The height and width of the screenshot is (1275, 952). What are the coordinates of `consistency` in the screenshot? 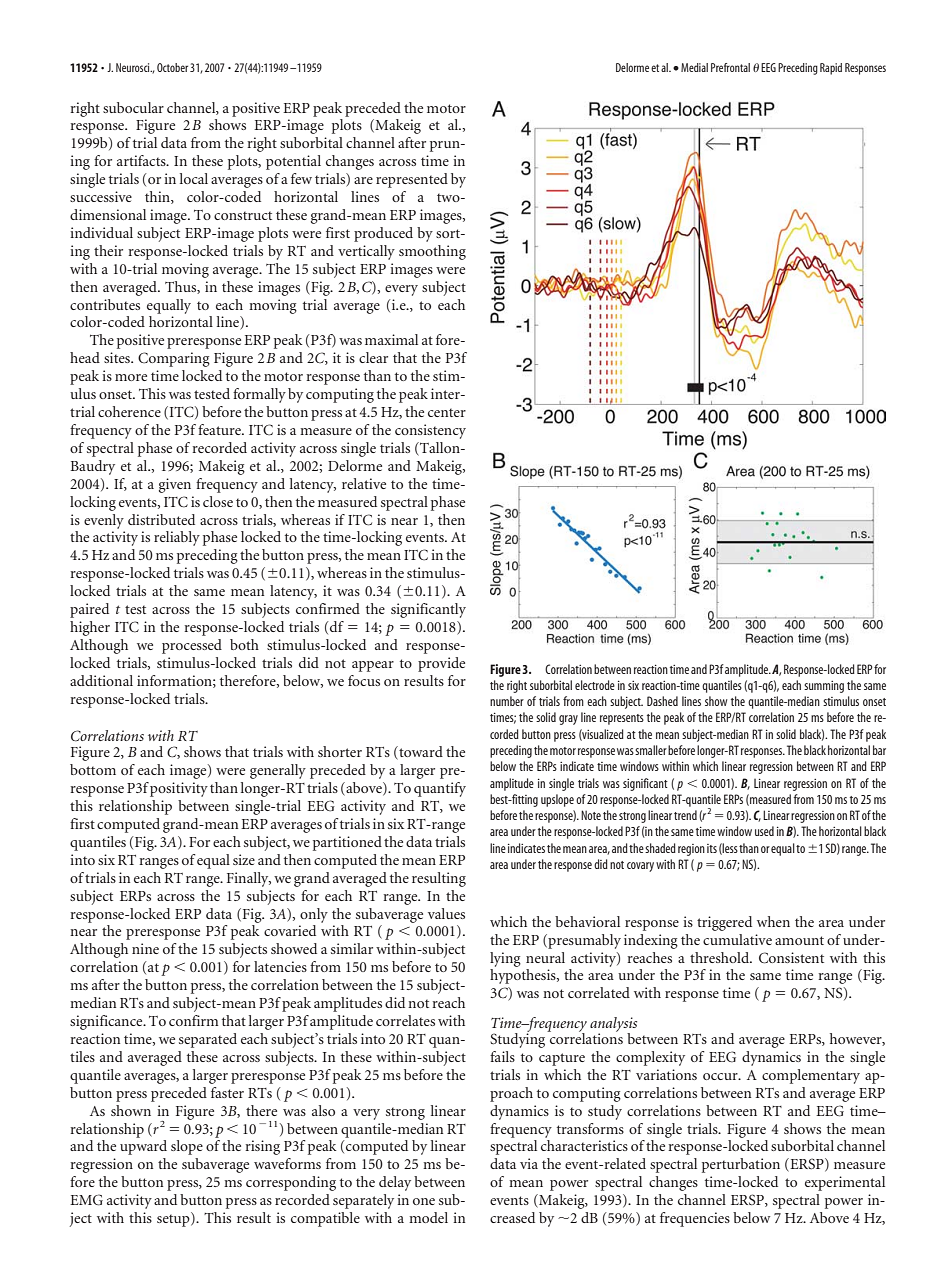 It's located at (430, 431).
